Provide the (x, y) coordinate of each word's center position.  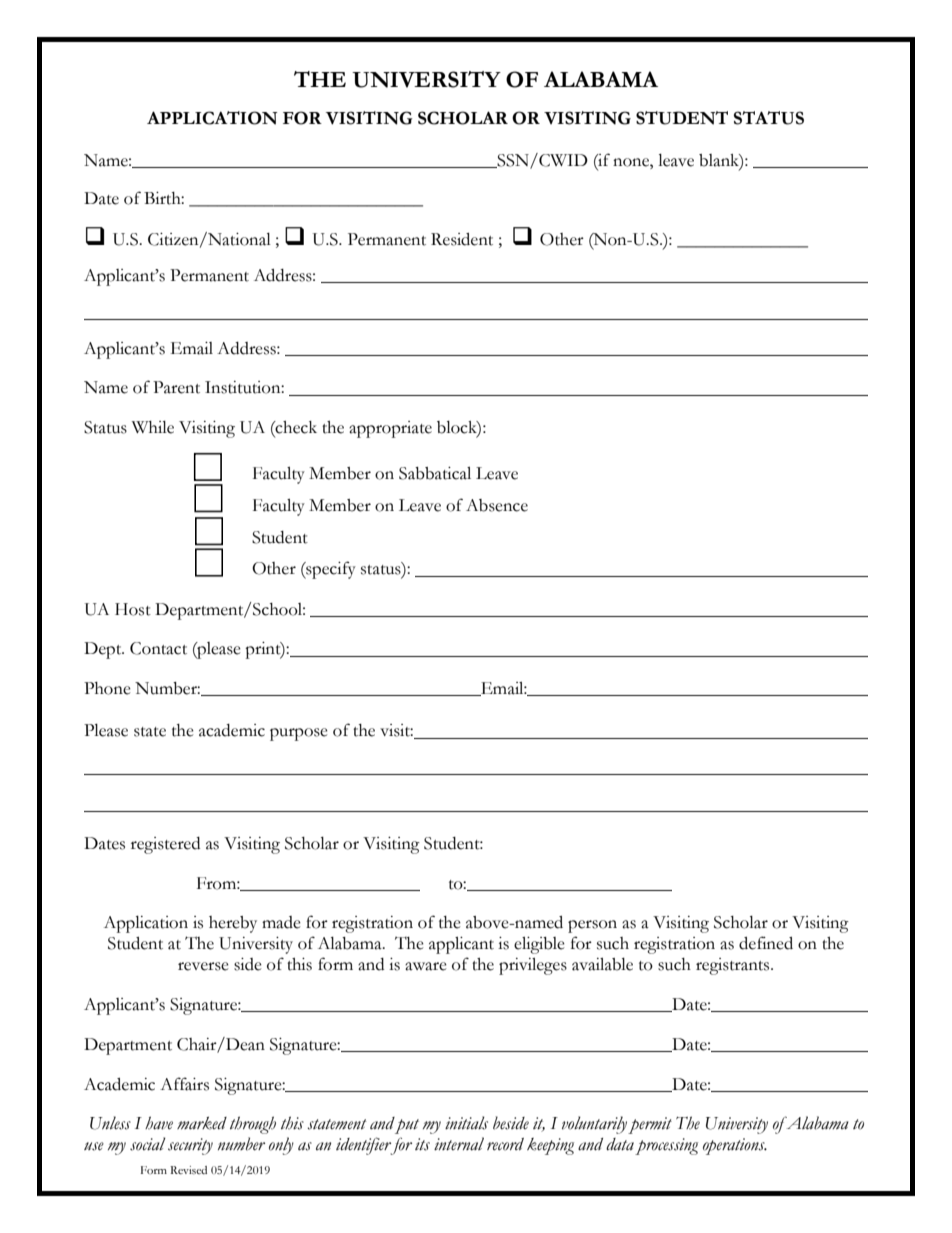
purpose (299, 734)
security (190, 1146)
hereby (233, 924)
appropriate (390, 429)
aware (426, 966)
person (592, 926)
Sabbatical (435, 473)
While (153, 427)
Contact (158, 648)
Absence (497, 505)
